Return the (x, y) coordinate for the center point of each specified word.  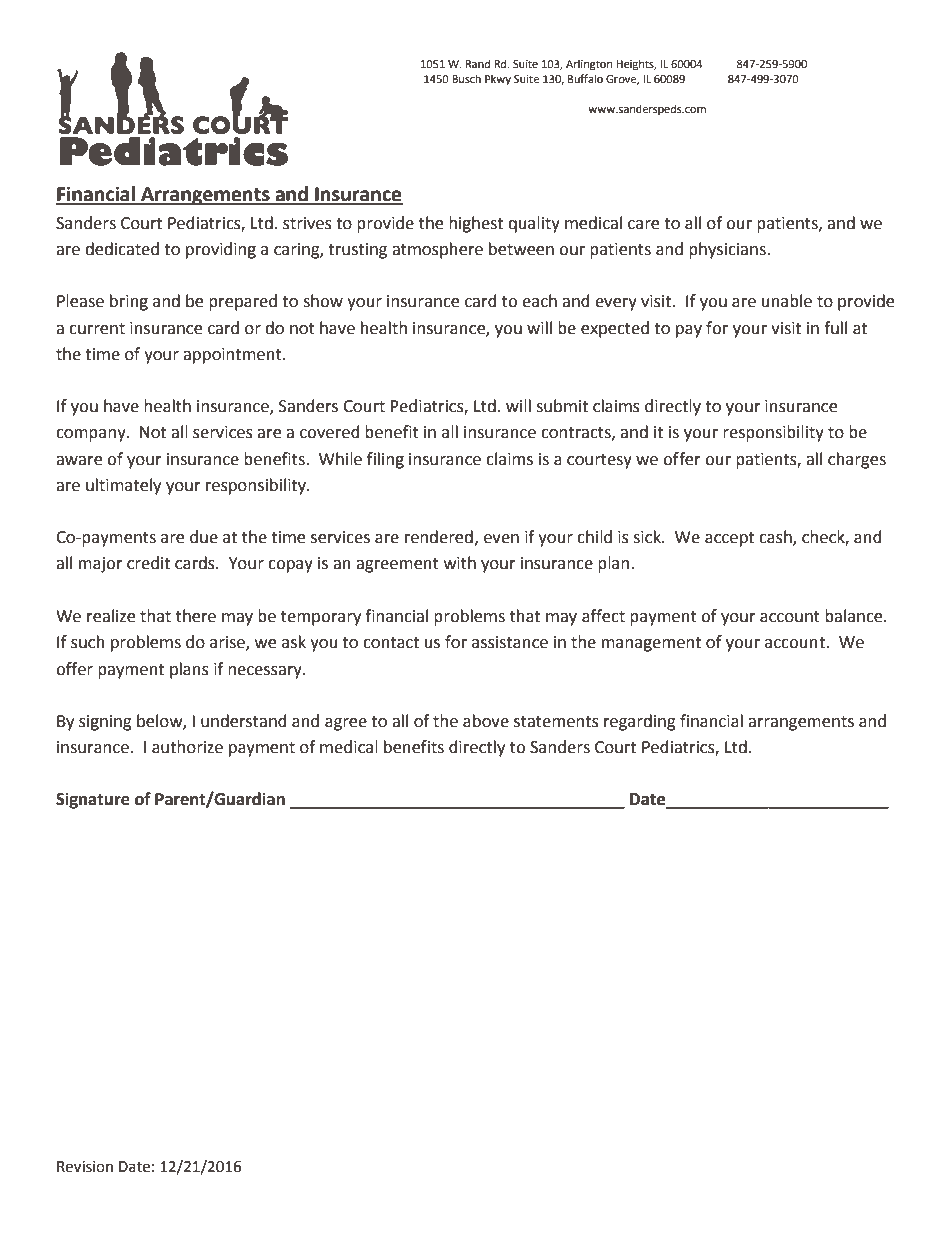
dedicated (122, 249)
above (486, 721)
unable (787, 301)
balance (855, 616)
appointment (233, 356)
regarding (640, 722)
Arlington (589, 65)
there (196, 616)
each (539, 301)
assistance (510, 642)
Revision (85, 1167)
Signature (93, 800)
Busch (466, 78)
